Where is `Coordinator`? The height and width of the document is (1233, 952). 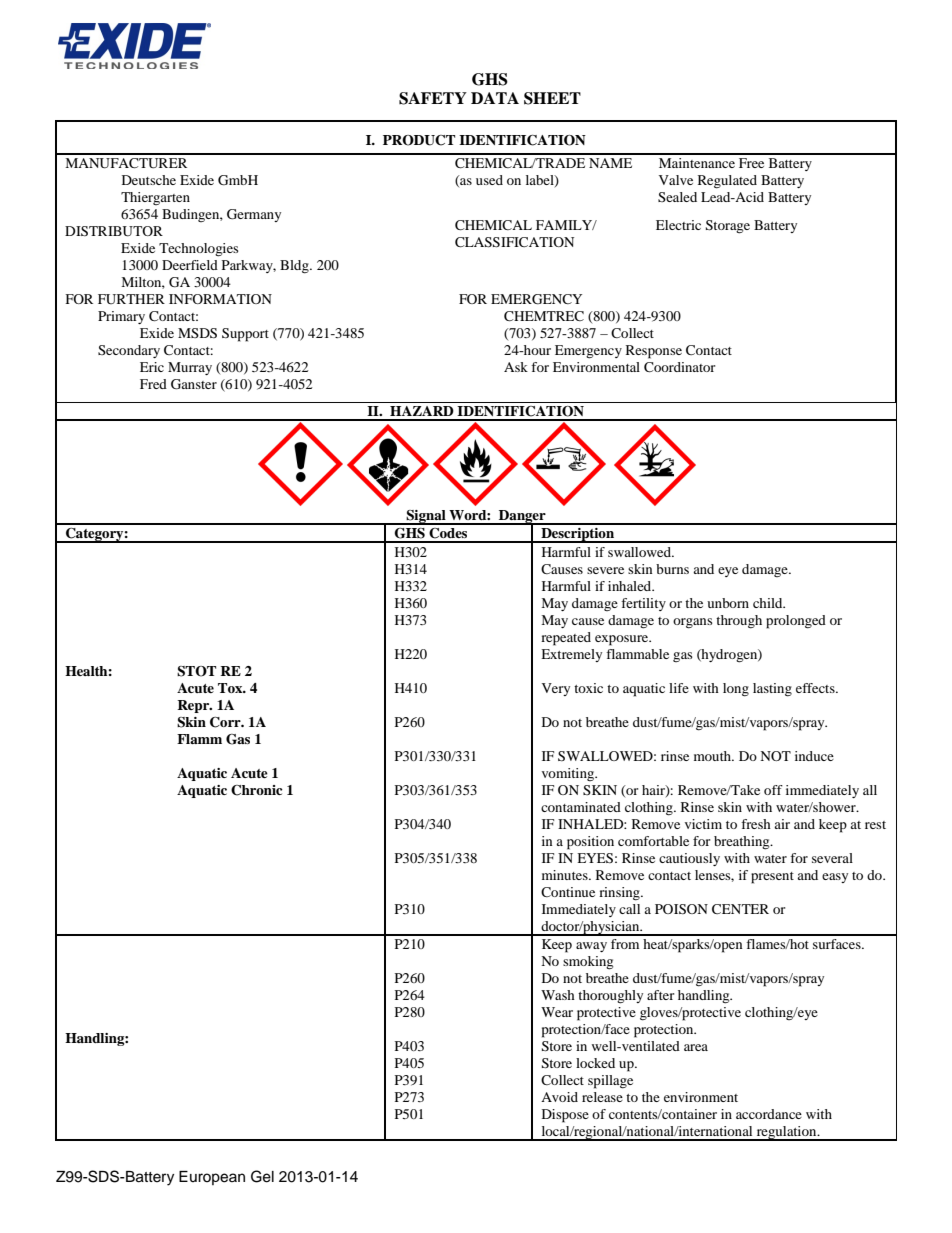
Coordinator is located at coordinates (679, 367).
